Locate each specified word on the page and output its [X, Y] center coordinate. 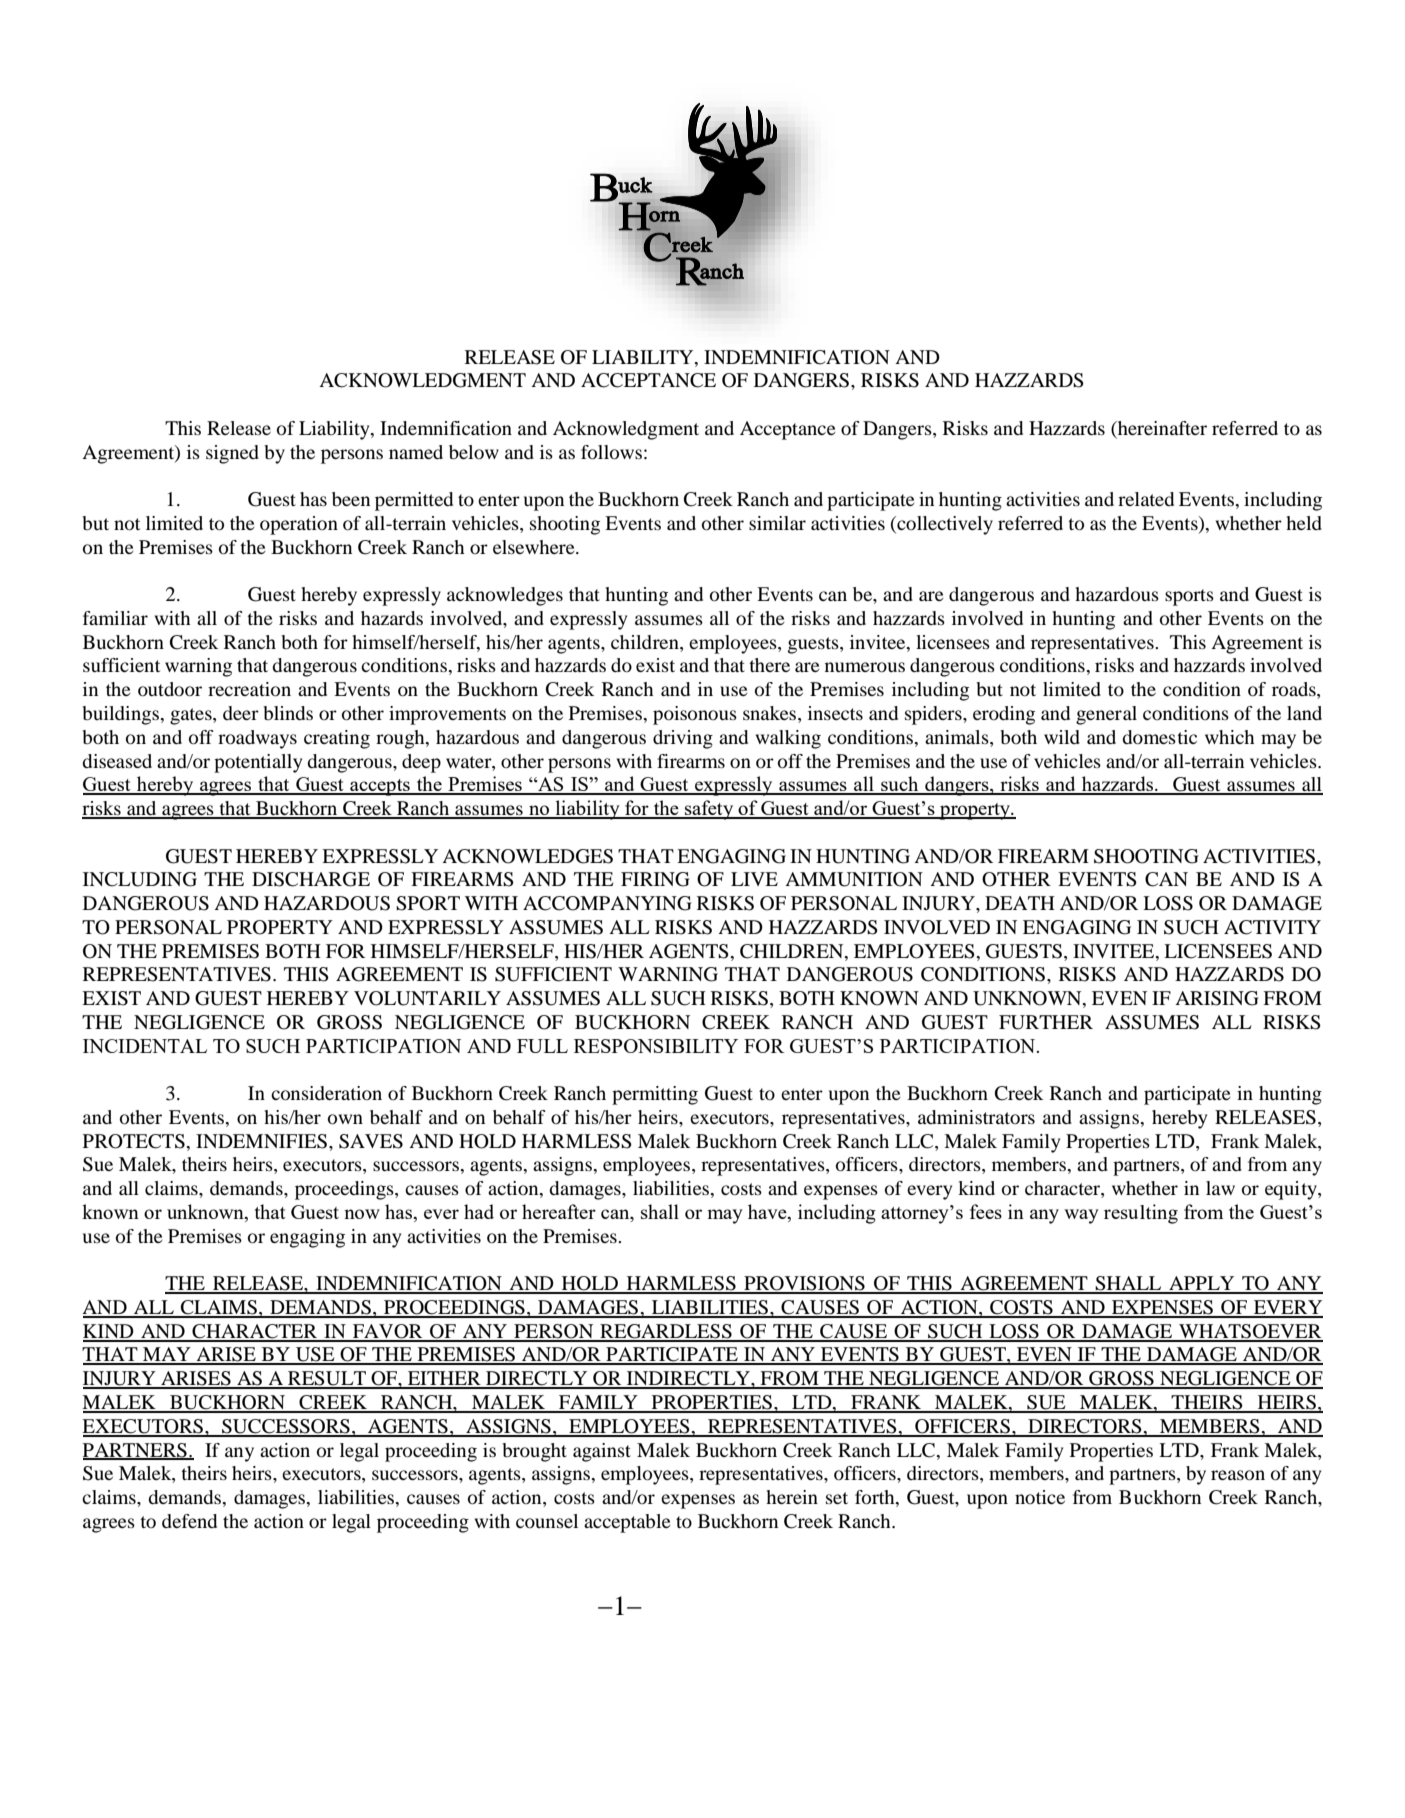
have [768, 1213]
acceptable [627, 1523]
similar [777, 523]
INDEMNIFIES [263, 1141]
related [1146, 499]
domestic [1159, 737]
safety [709, 810]
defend [189, 1521]
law [1220, 1188]
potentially [258, 763]
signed [232, 454]
